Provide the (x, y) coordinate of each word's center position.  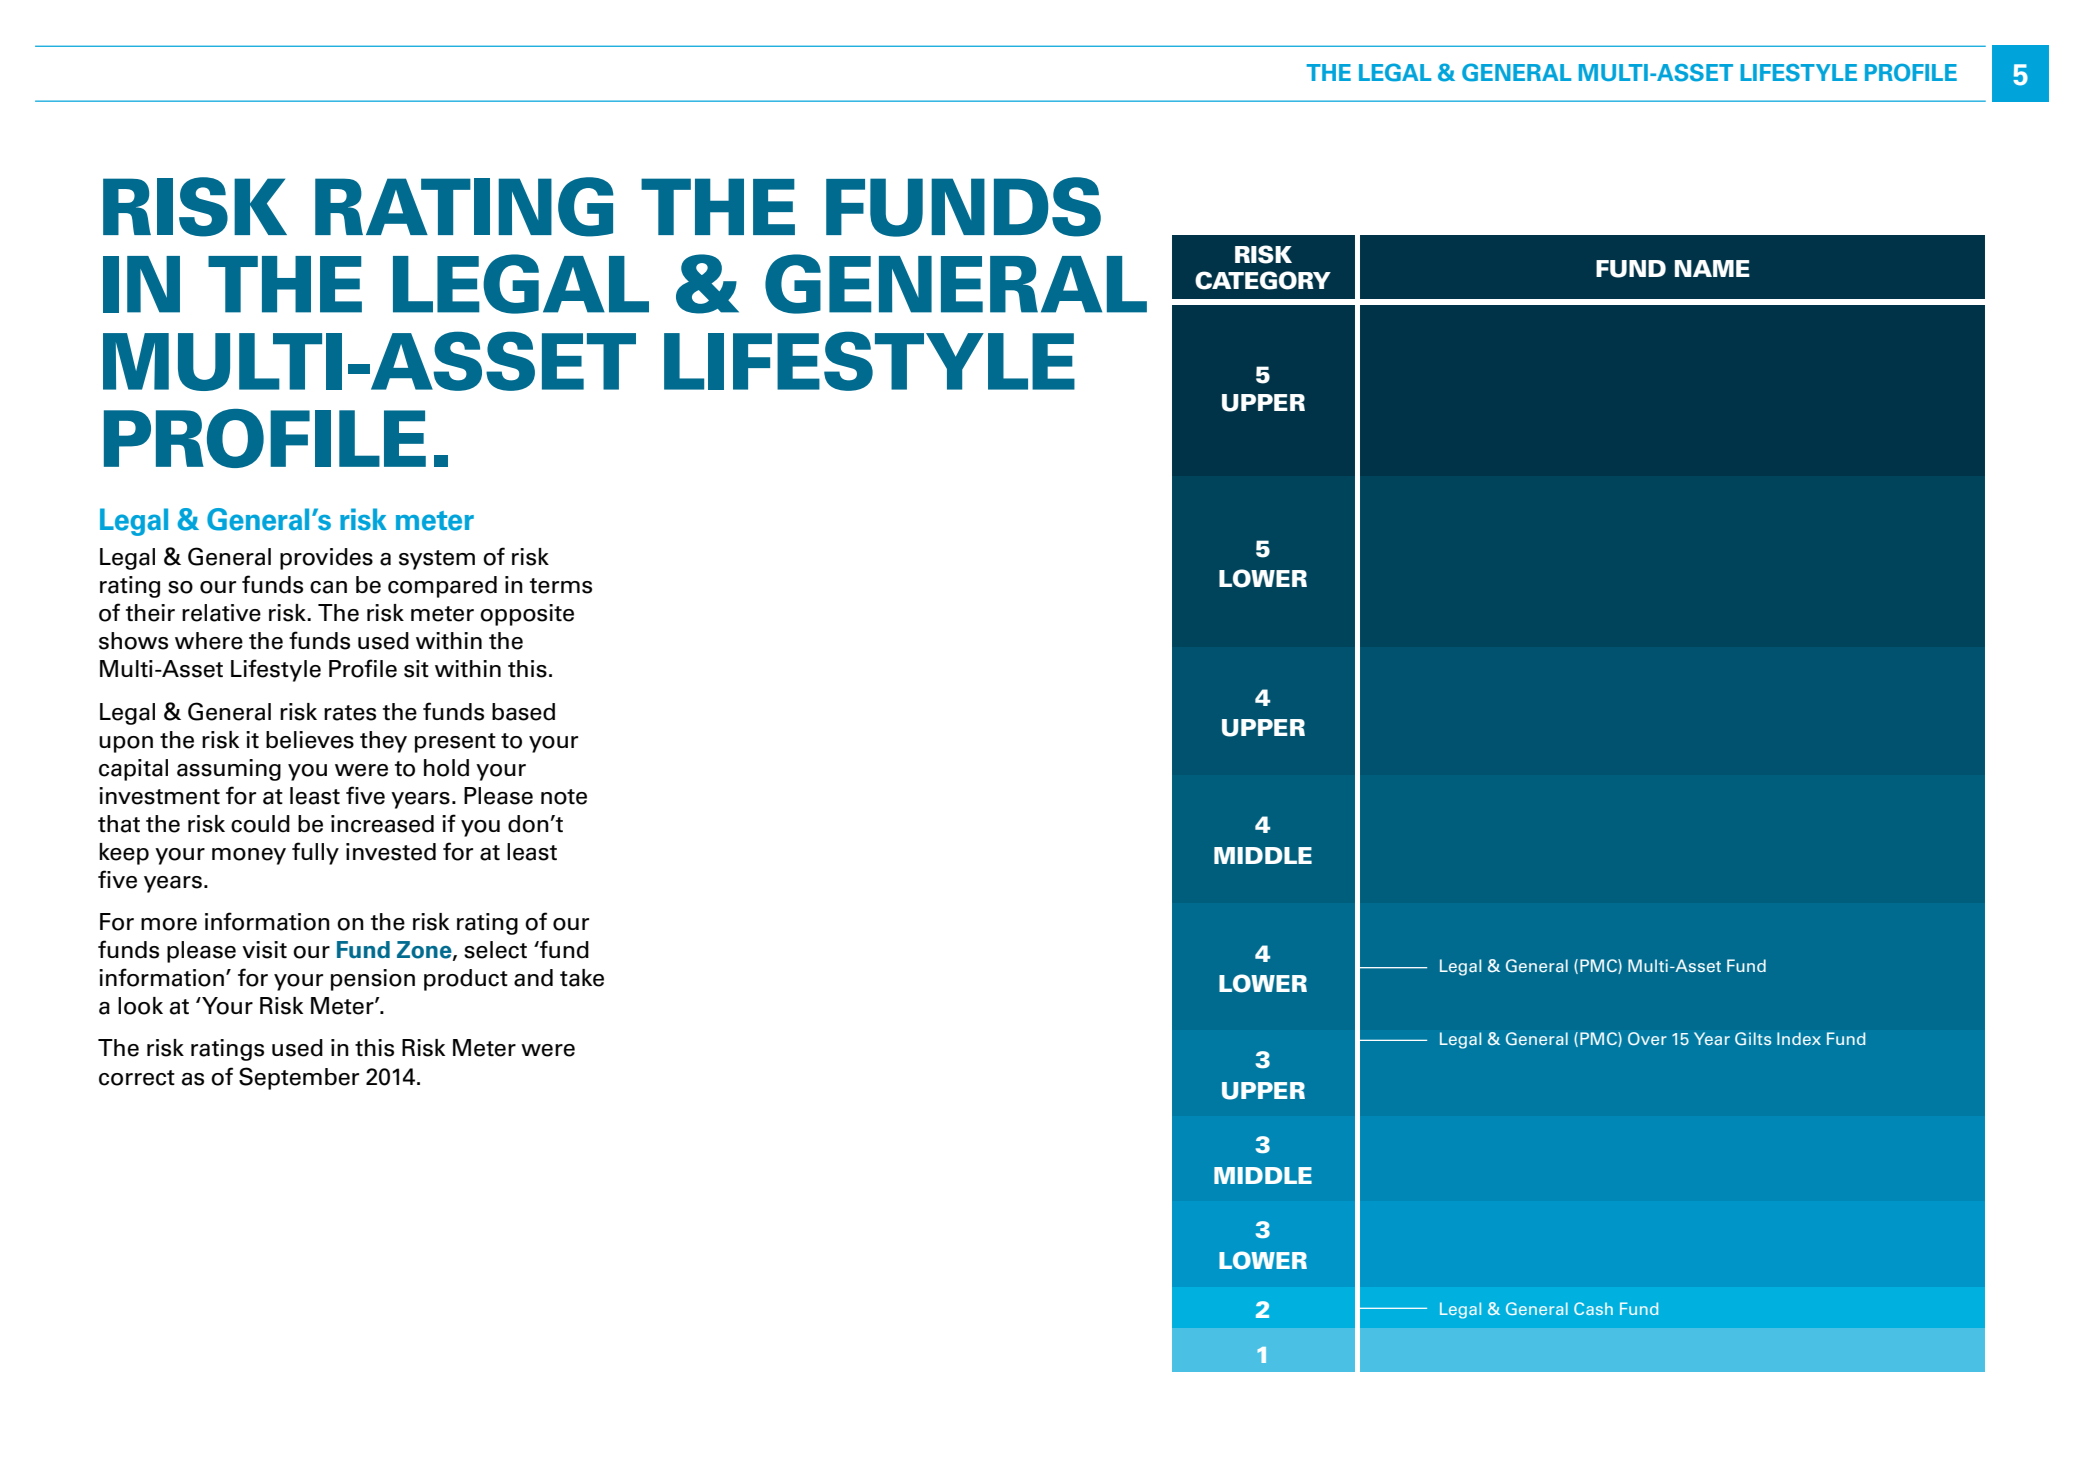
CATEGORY (1263, 280)
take (582, 978)
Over (1647, 1039)
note (564, 797)
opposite (527, 615)
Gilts (1753, 1039)
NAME (1712, 268)
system (437, 560)
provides (326, 559)
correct (137, 1078)
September (299, 1078)
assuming (229, 770)
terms (561, 586)
